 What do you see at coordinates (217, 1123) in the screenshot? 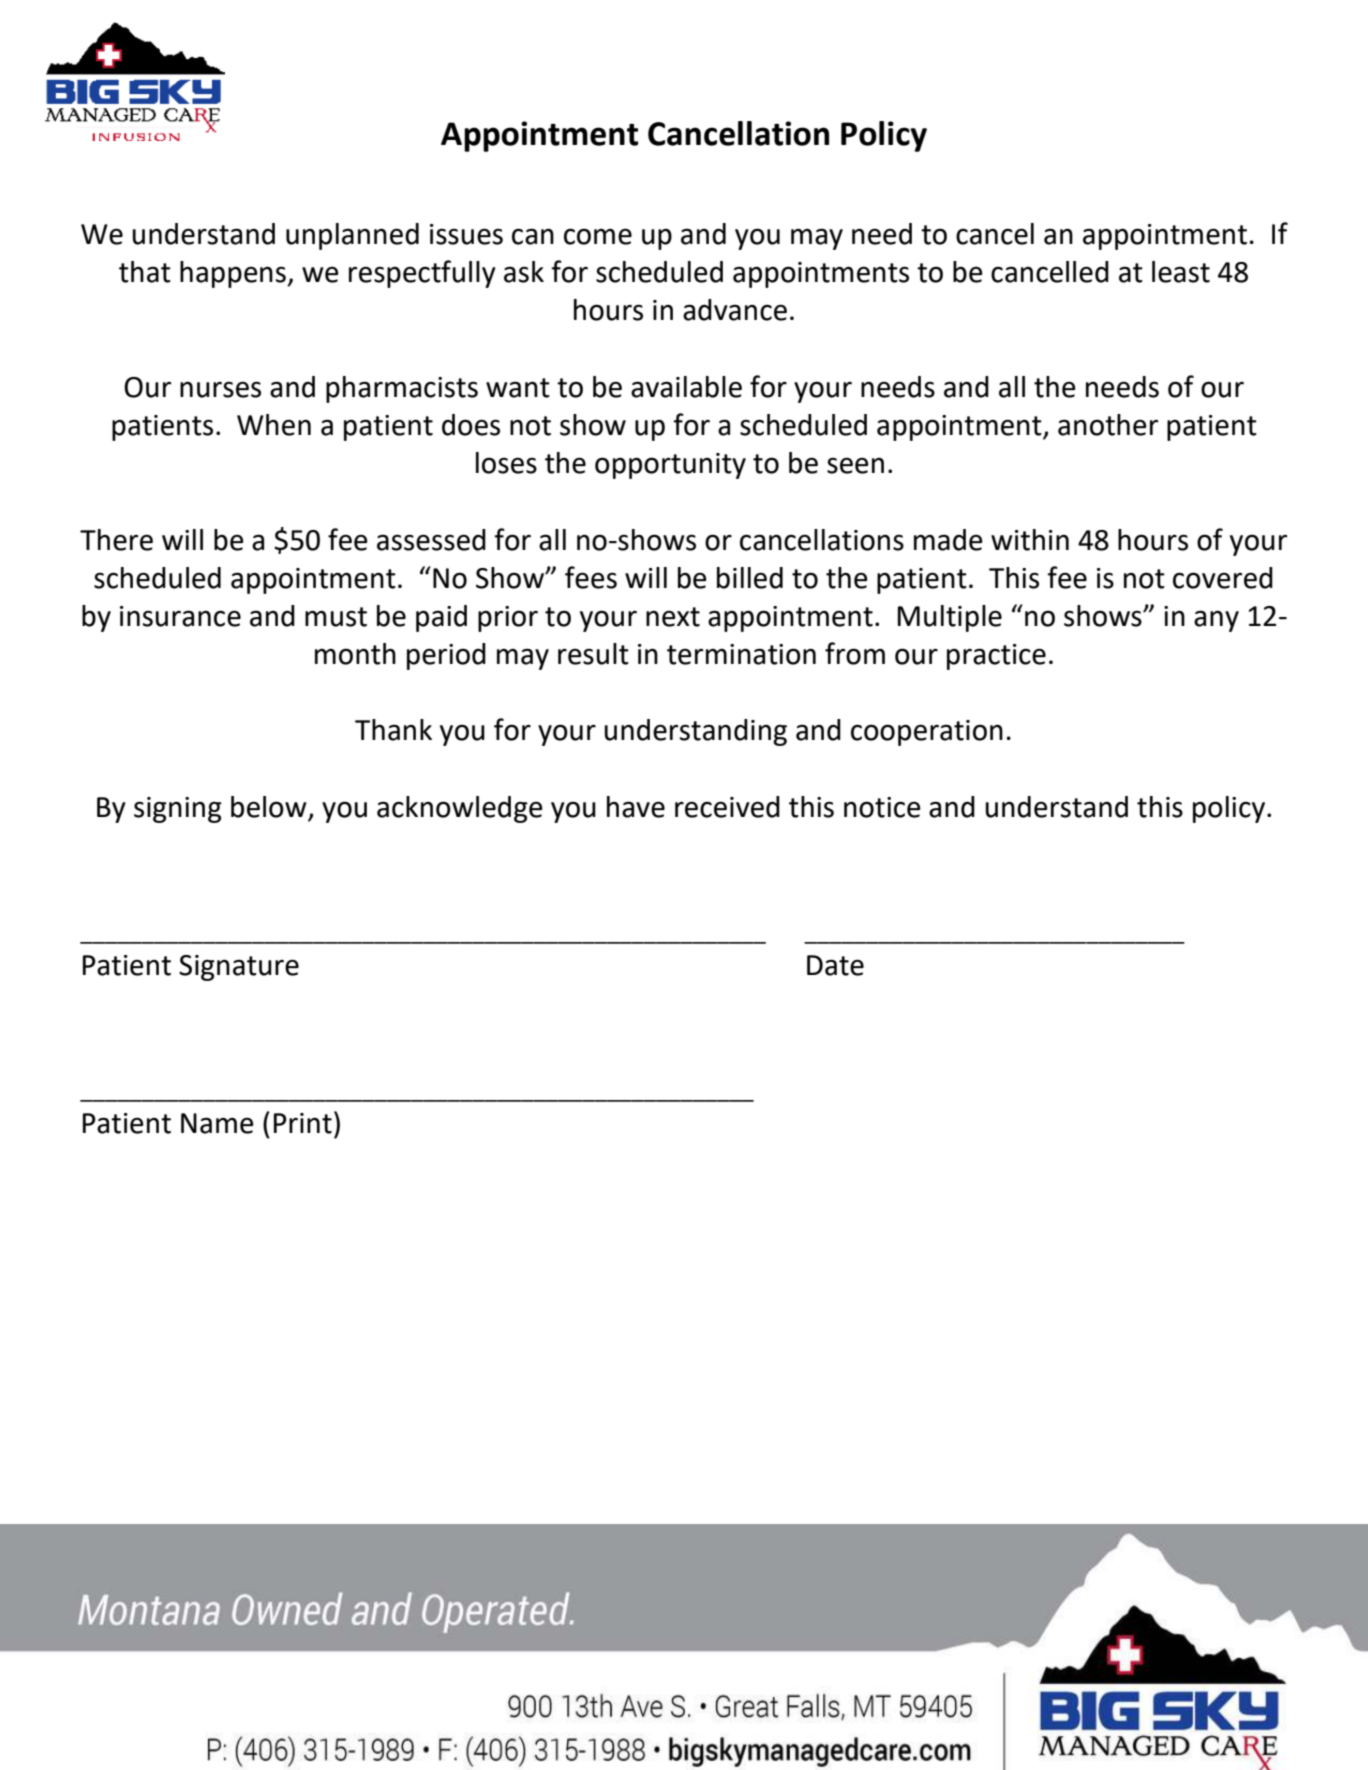
I see `Name` at bounding box center [217, 1123].
